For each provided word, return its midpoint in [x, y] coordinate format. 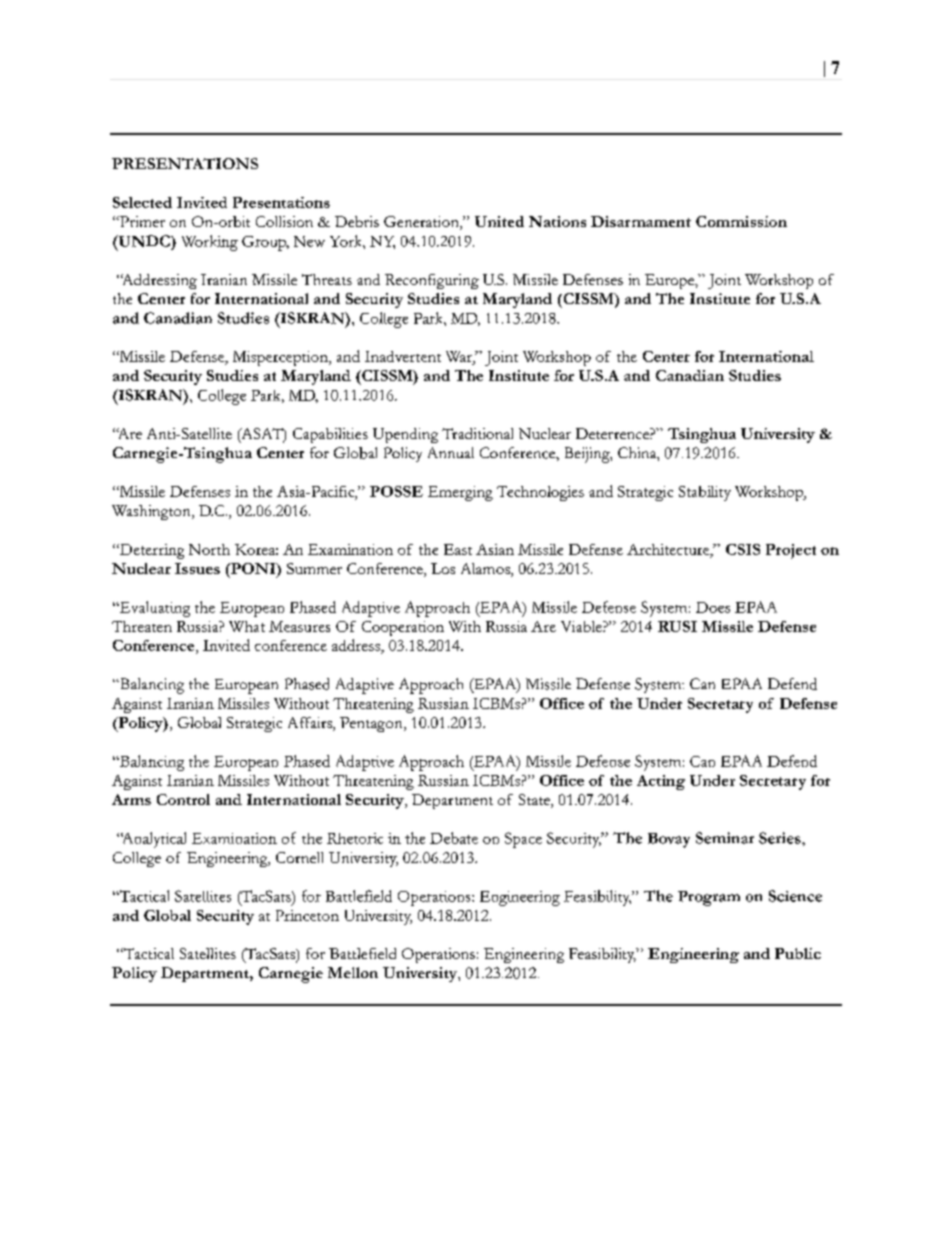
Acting [661, 782]
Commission [741, 221]
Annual [451, 452]
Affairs [311, 724]
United [499, 221]
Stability [705, 493]
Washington [152, 512]
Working [210, 243]
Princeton [307, 915]
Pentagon [372, 724]
